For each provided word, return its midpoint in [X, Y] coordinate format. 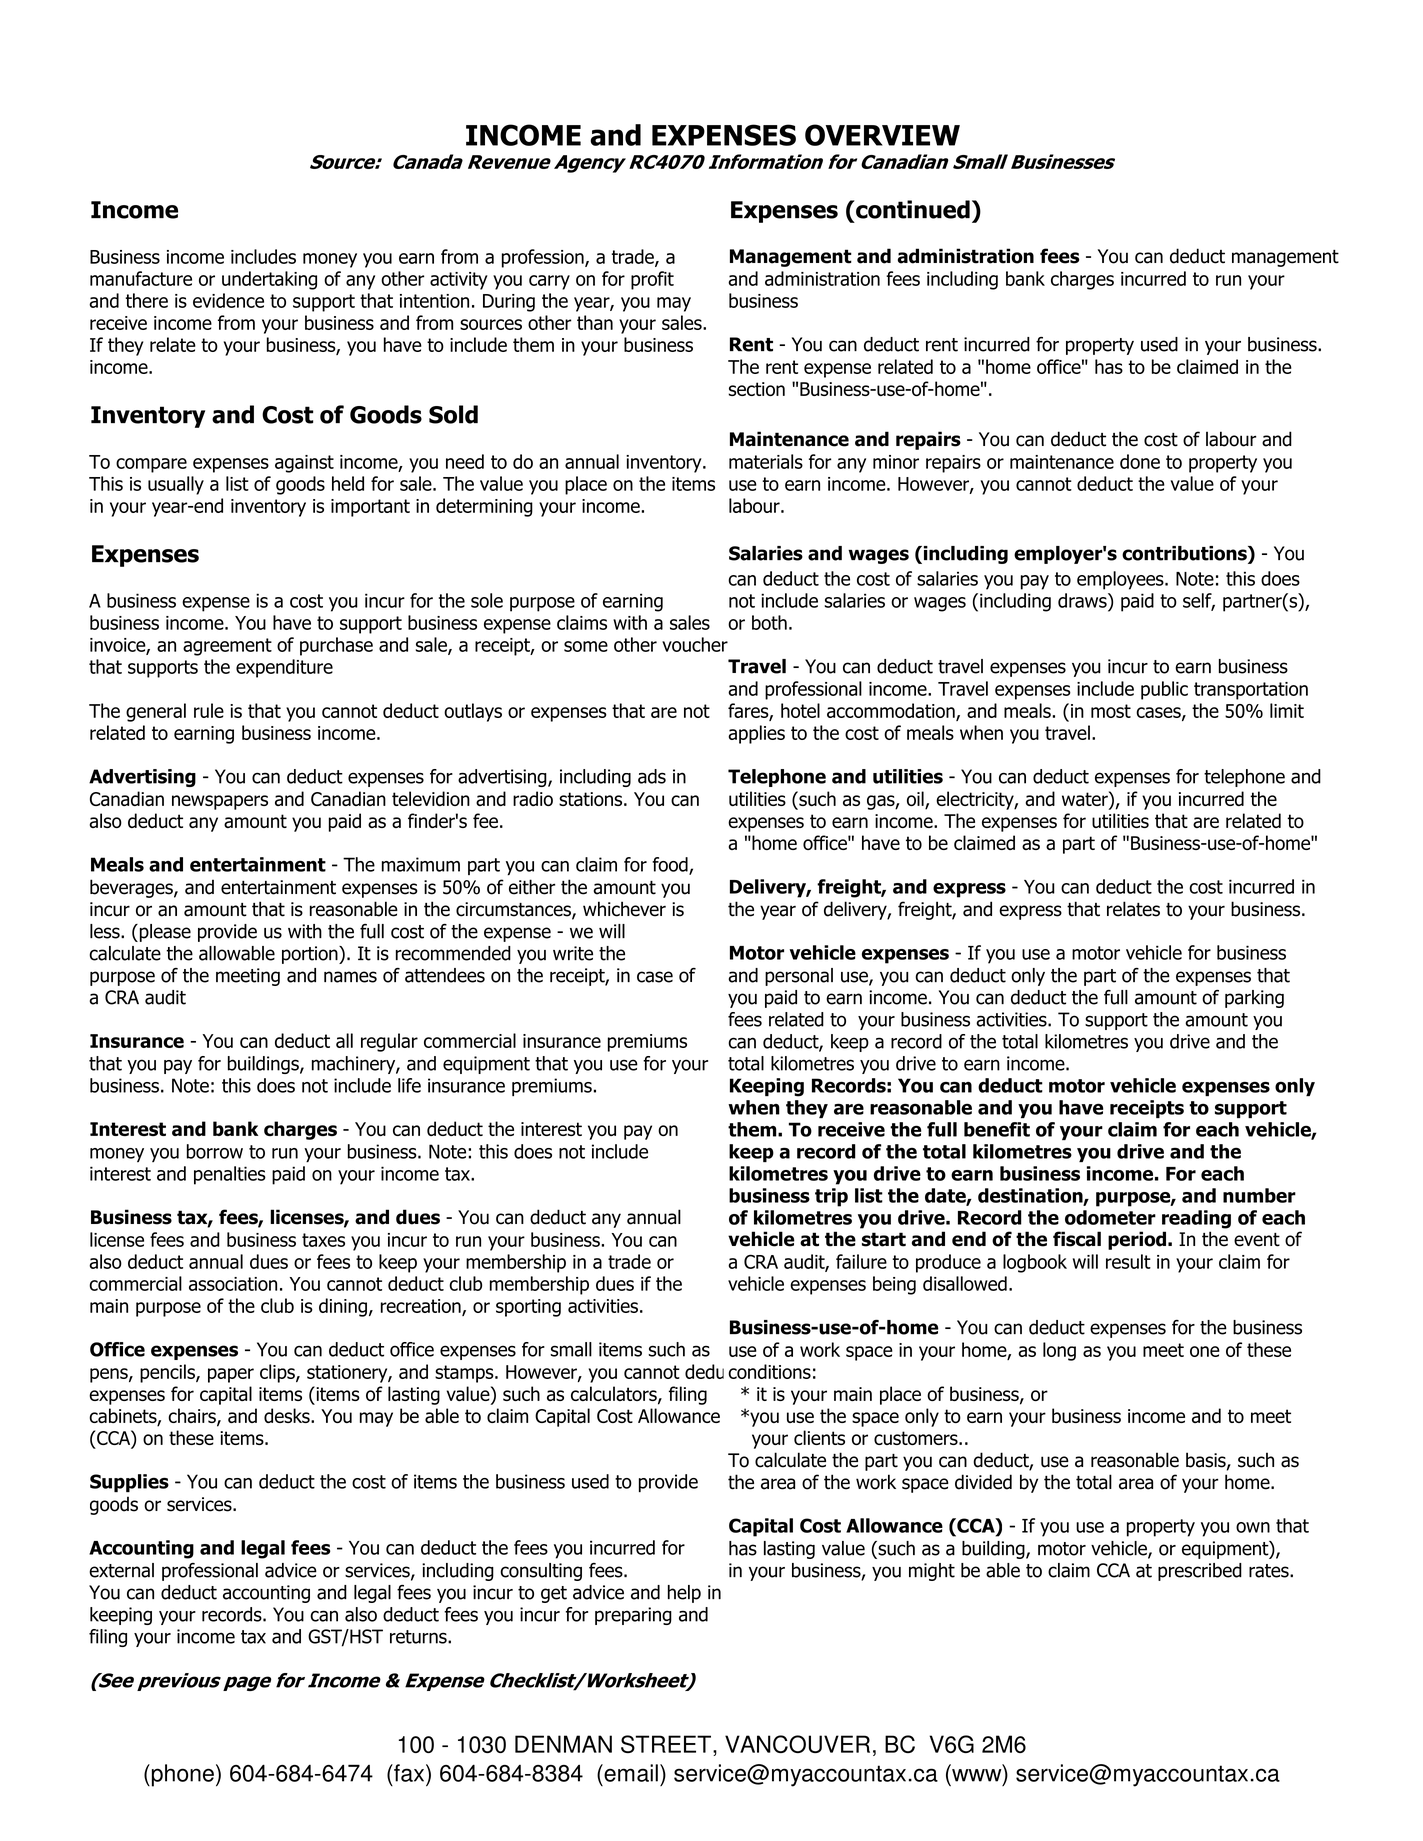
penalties [230, 1175]
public [1164, 690]
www [978, 1775]
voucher [695, 644]
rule [209, 710]
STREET [666, 1744]
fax [409, 1773]
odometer [1110, 1217]
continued [912, 209]
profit [652, 280]
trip [831, 1197]
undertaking [269, 280]
